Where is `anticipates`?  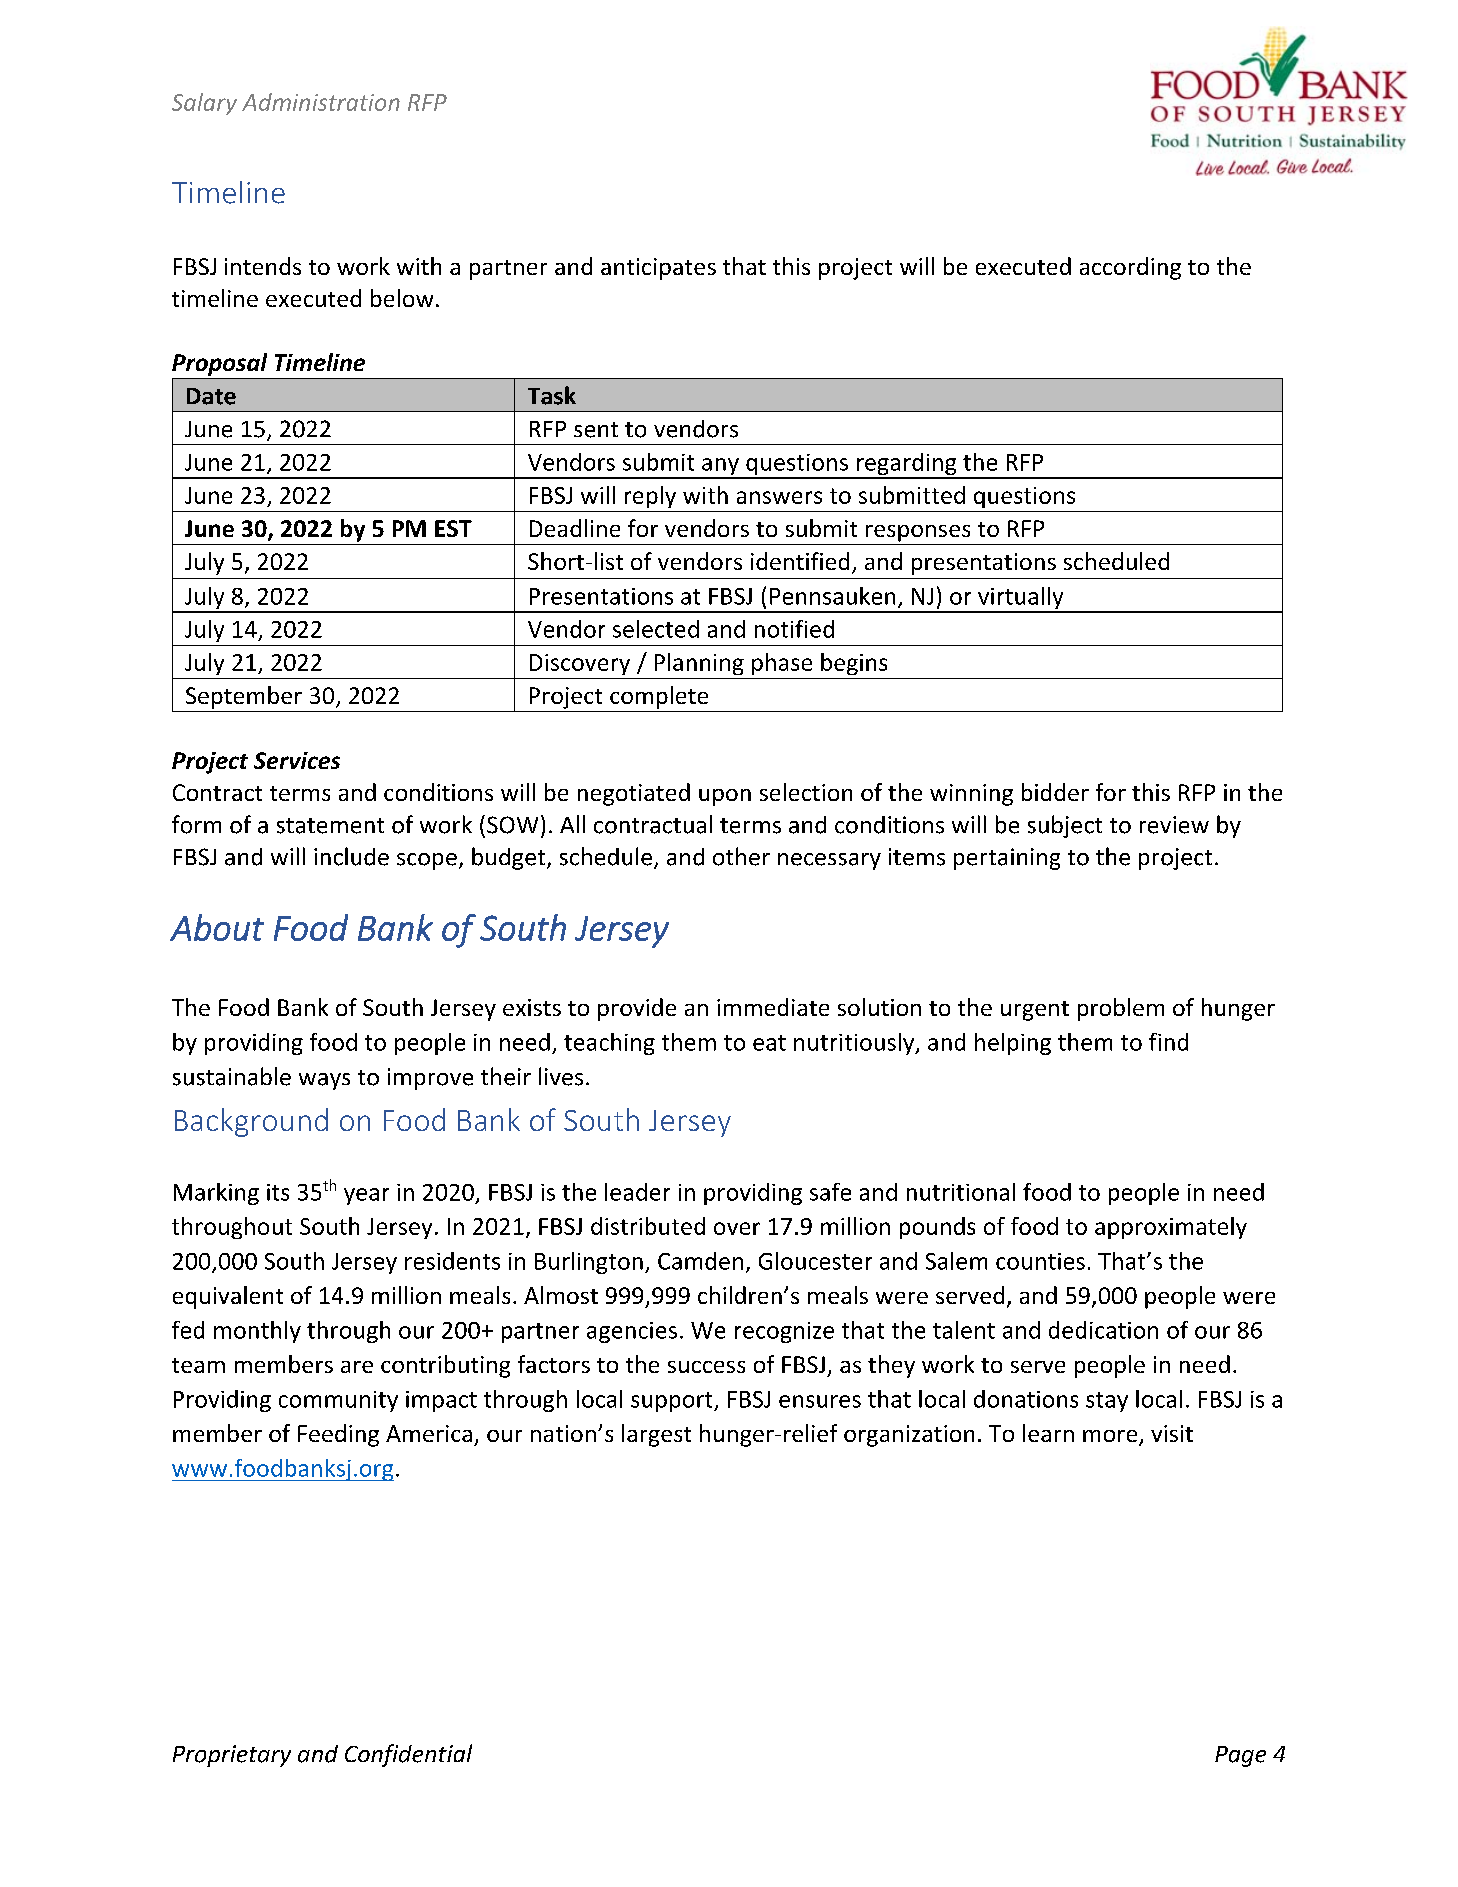 anticipates is located at coordinates (658, 269).
